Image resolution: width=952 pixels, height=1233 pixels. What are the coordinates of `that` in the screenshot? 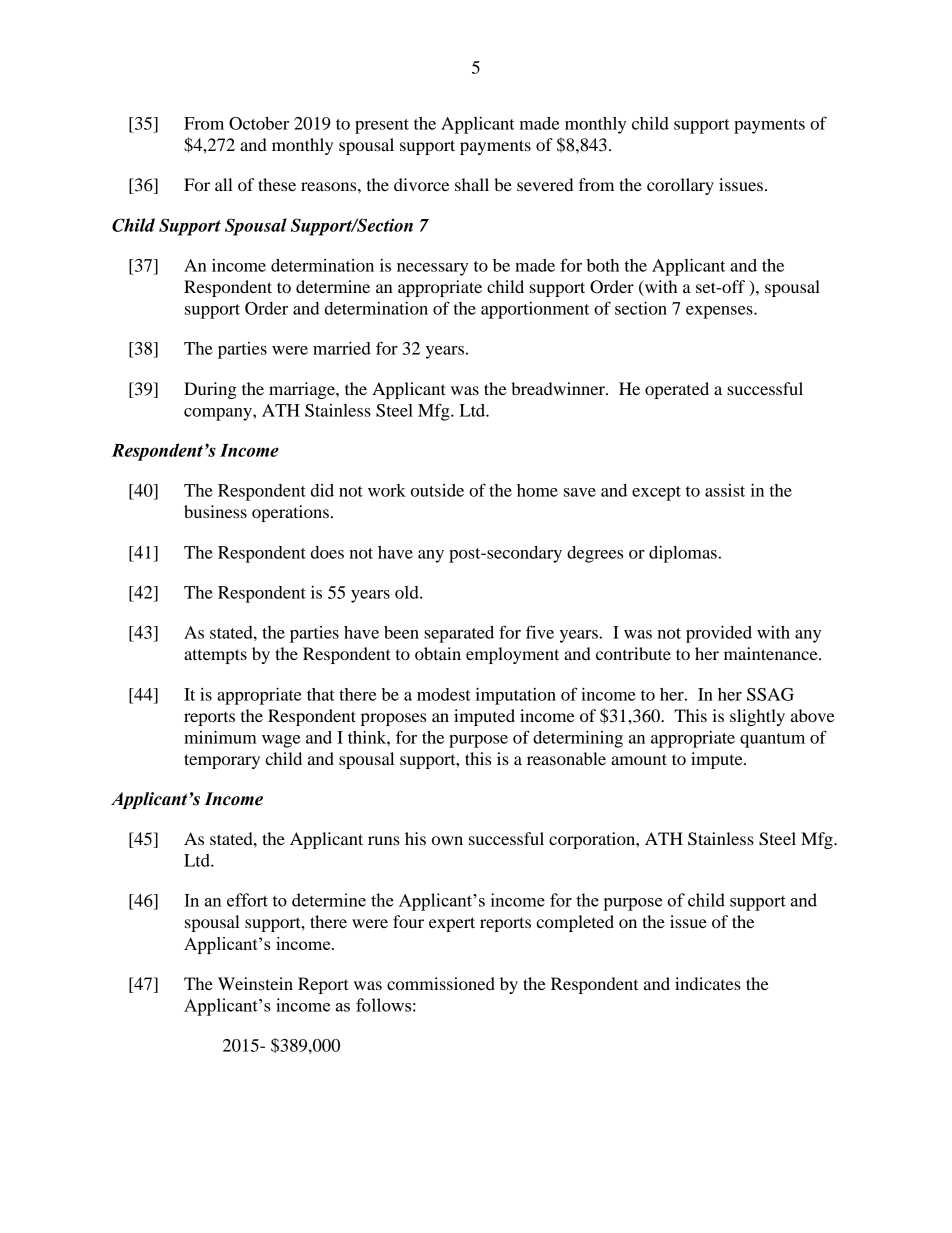 It's located at (321, 694).
